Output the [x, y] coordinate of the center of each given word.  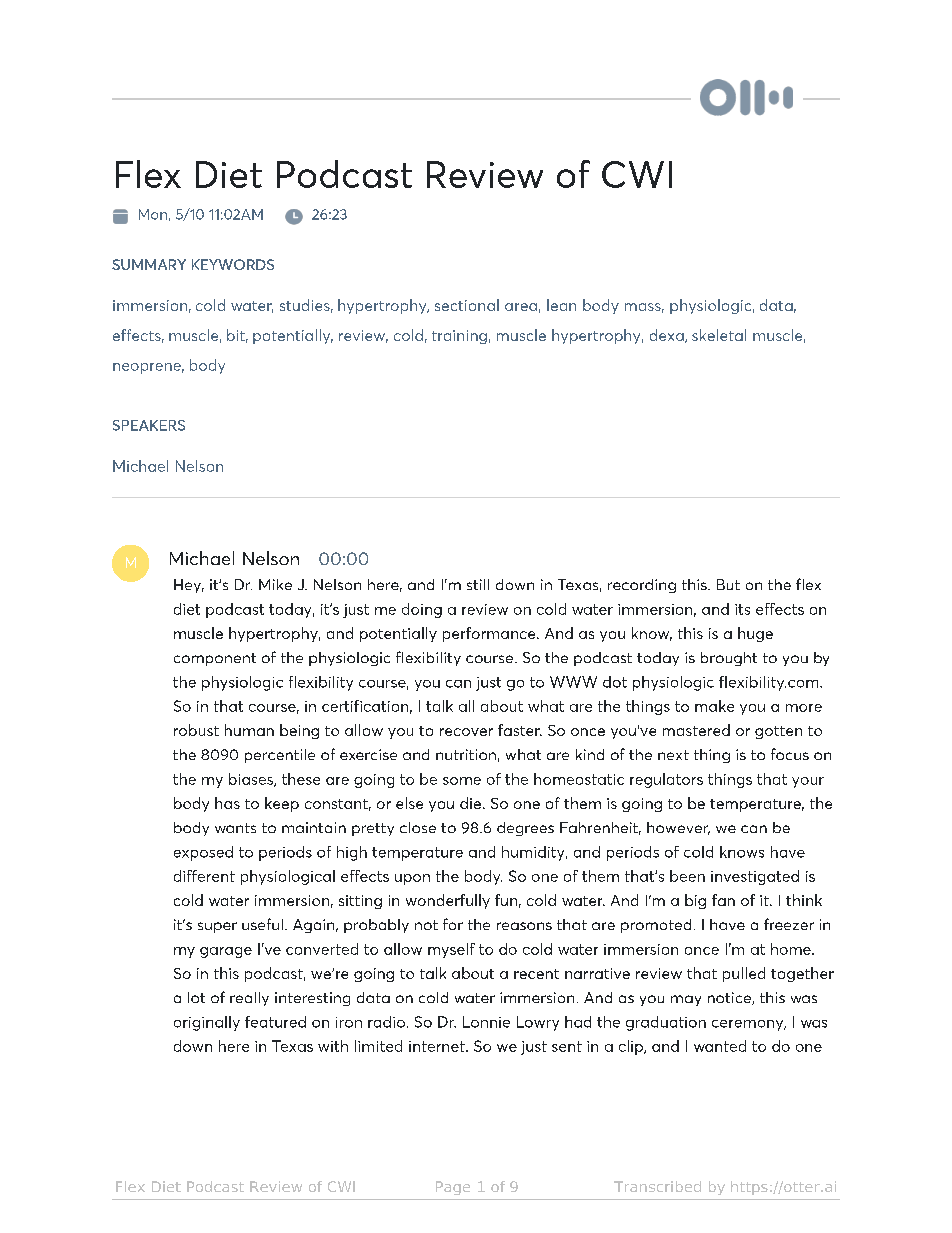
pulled [744, 974]
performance [490, 634]
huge [755, 634]
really [249, 999]
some [462, 781]
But [728, 584]
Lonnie [486, 1022]
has [227, 803]
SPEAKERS [149, 425]
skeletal [719, 335]
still [478, 584]
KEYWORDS [233, 264]
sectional [467, 305]
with [333, 1046]
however [678, 828]
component [215, 659]
